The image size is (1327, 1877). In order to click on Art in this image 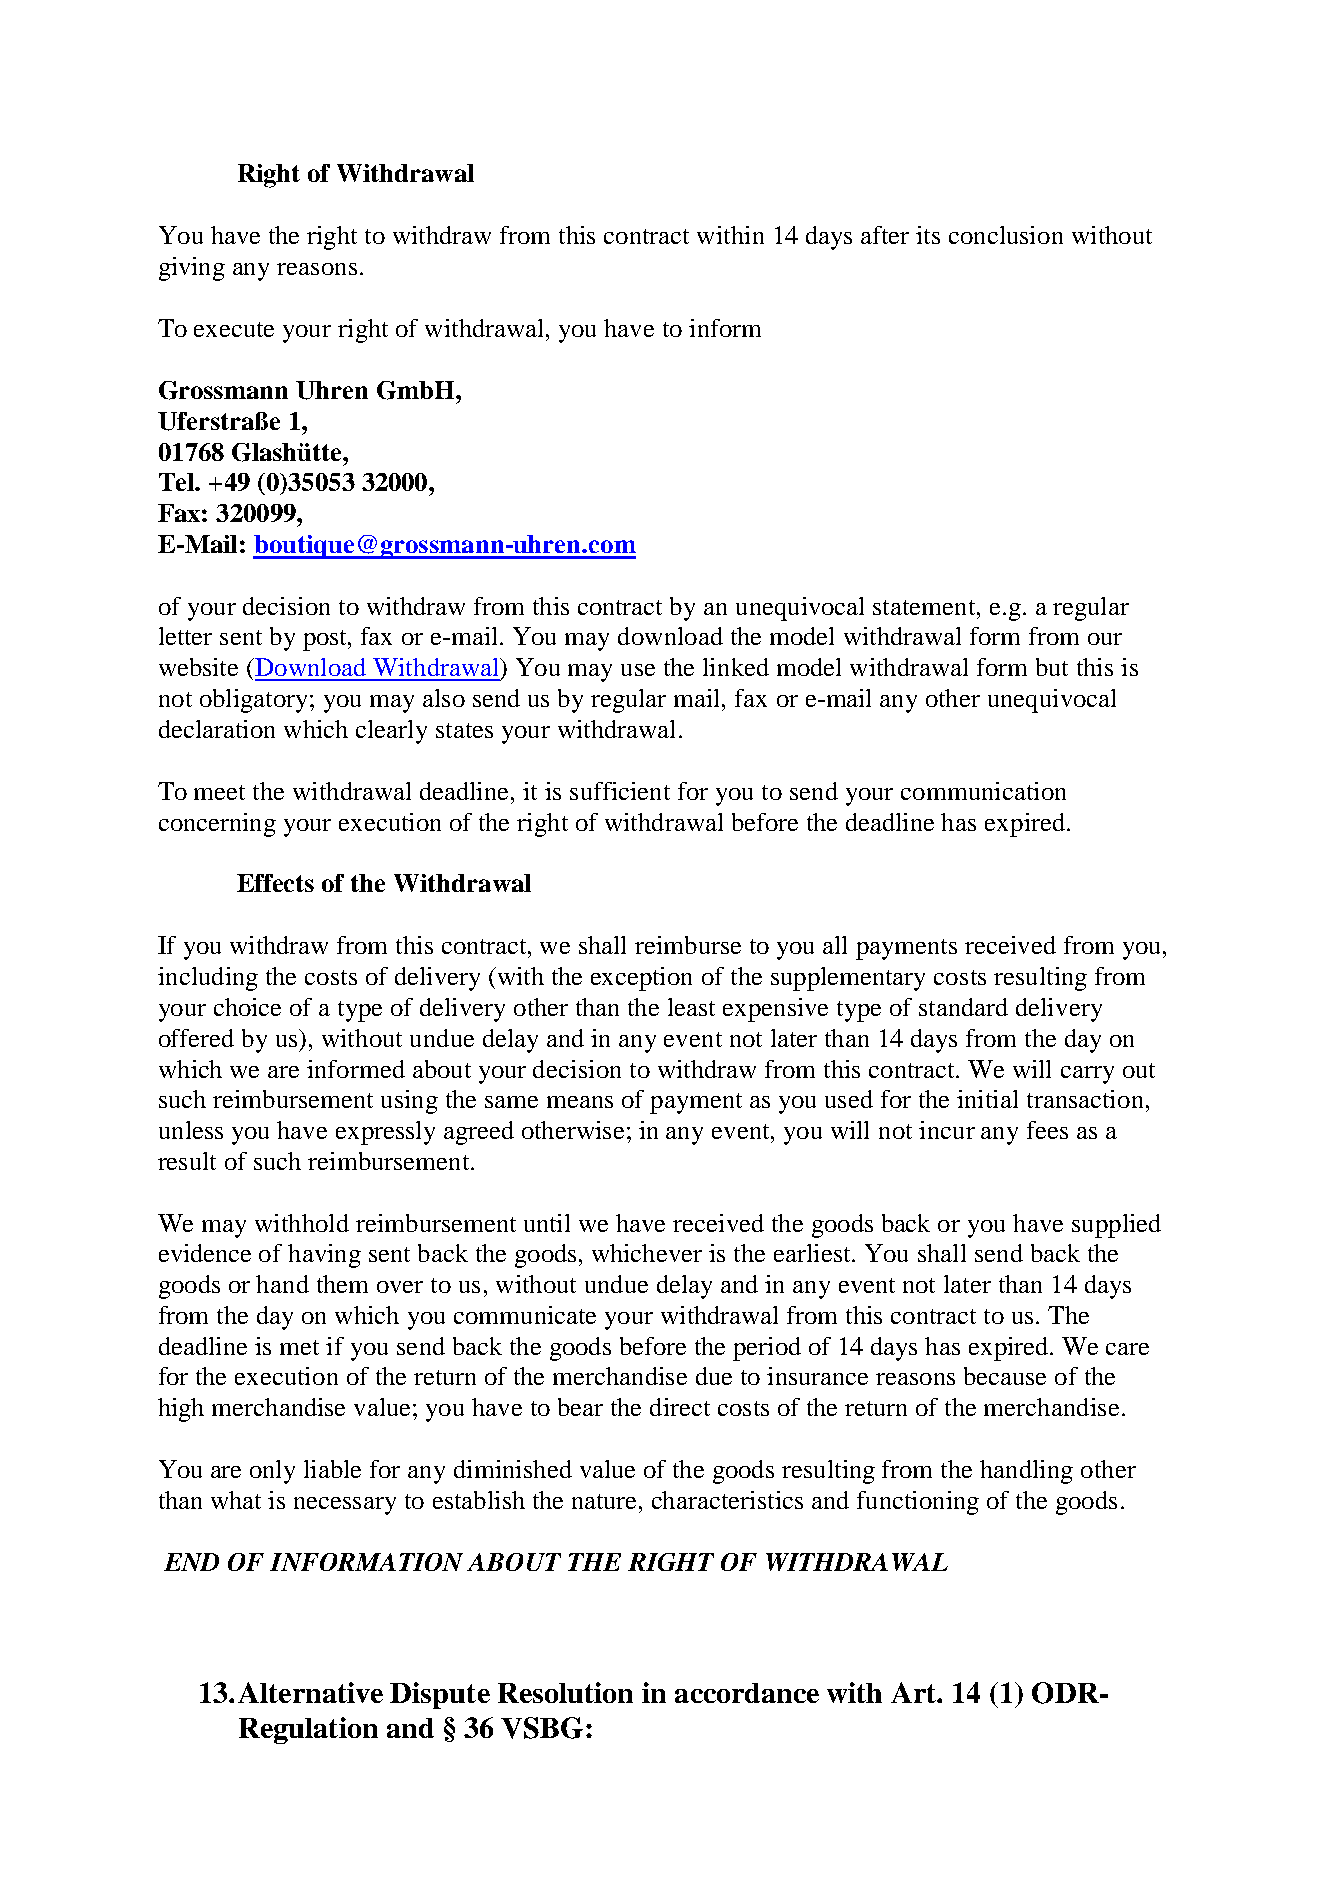, I will do `click(915, 1692)`.
